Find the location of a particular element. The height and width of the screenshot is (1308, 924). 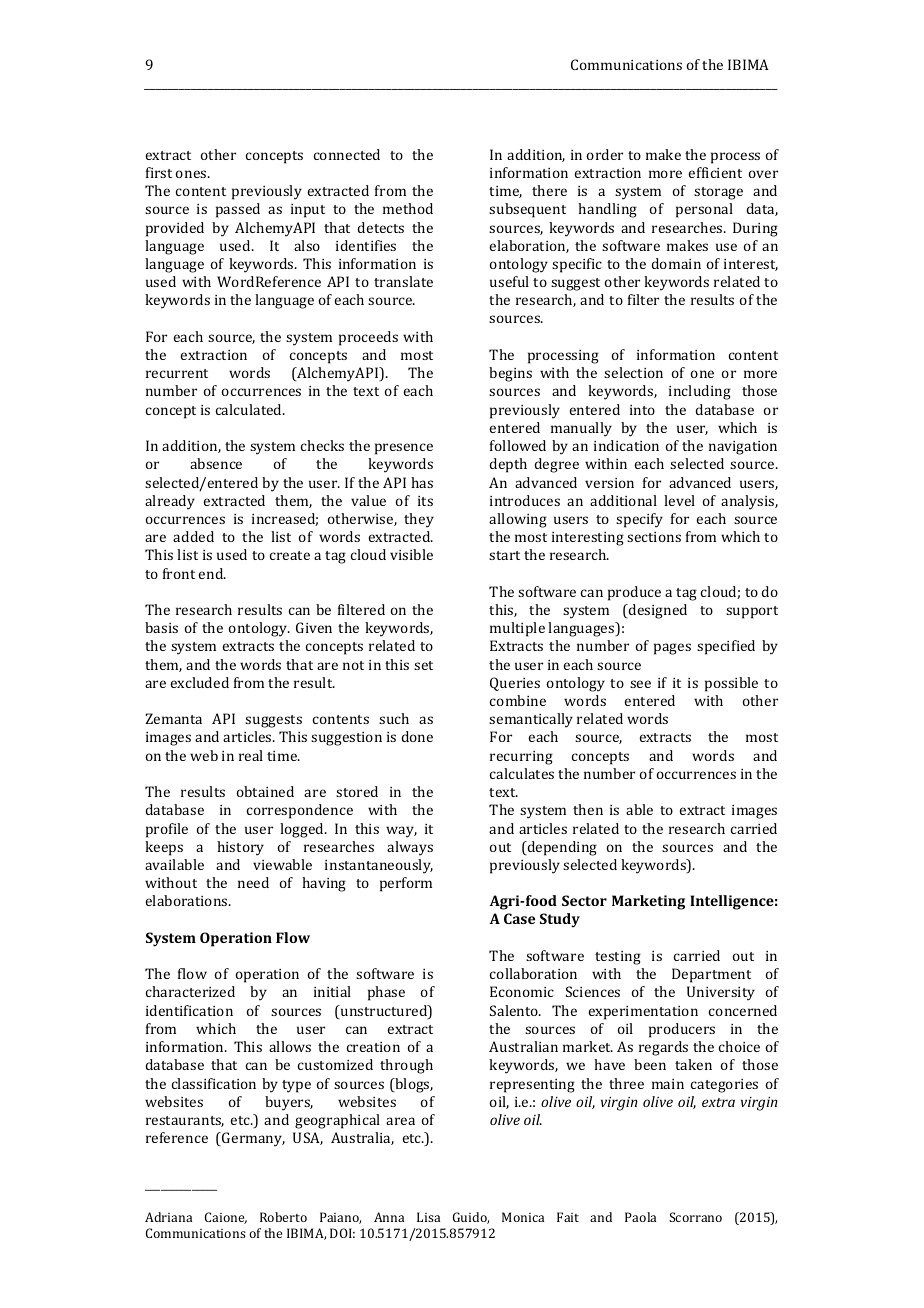

depth is located at coordinates (508, 465).
